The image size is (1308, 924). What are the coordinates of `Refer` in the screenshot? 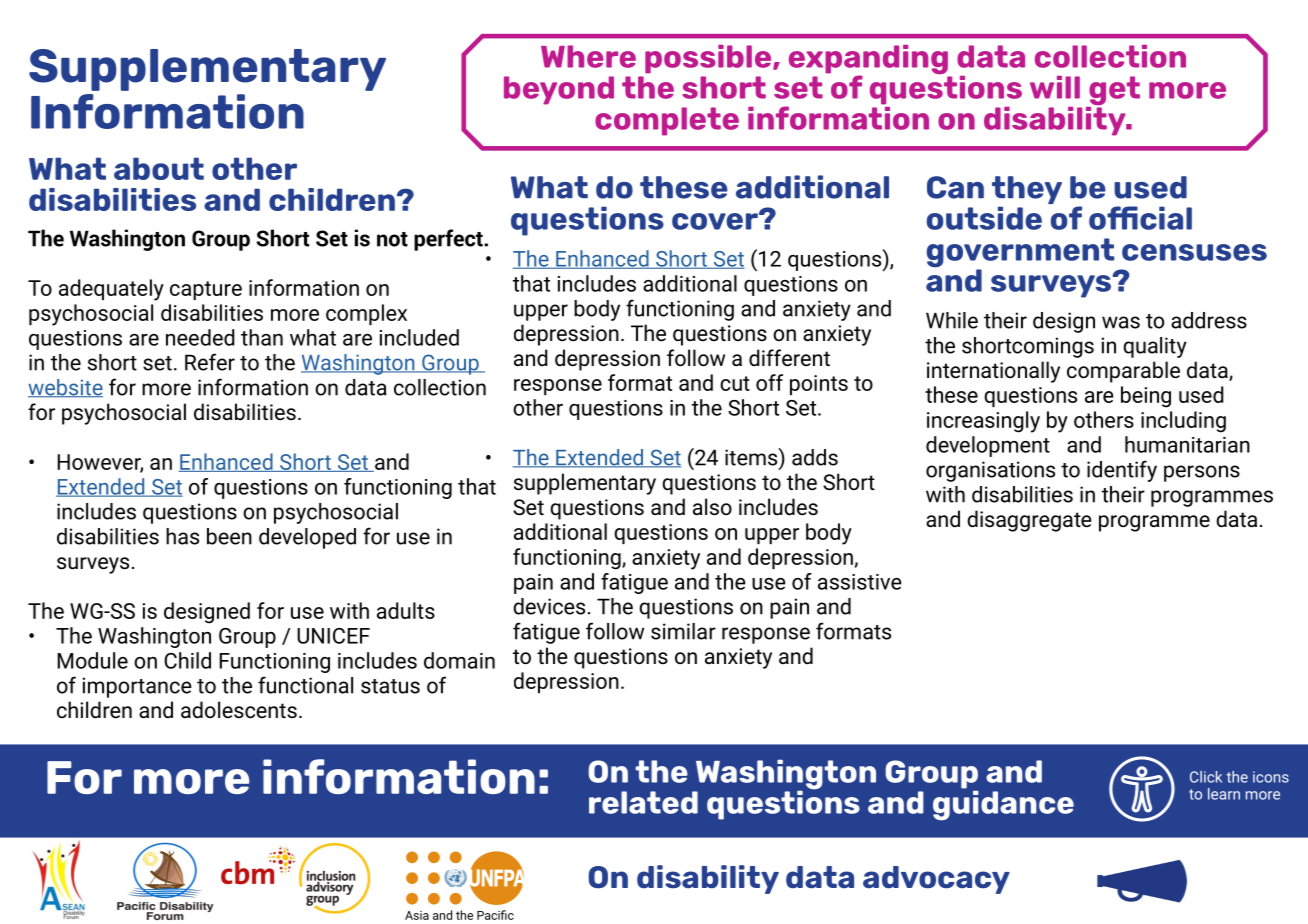 It's located at (210, 362).
